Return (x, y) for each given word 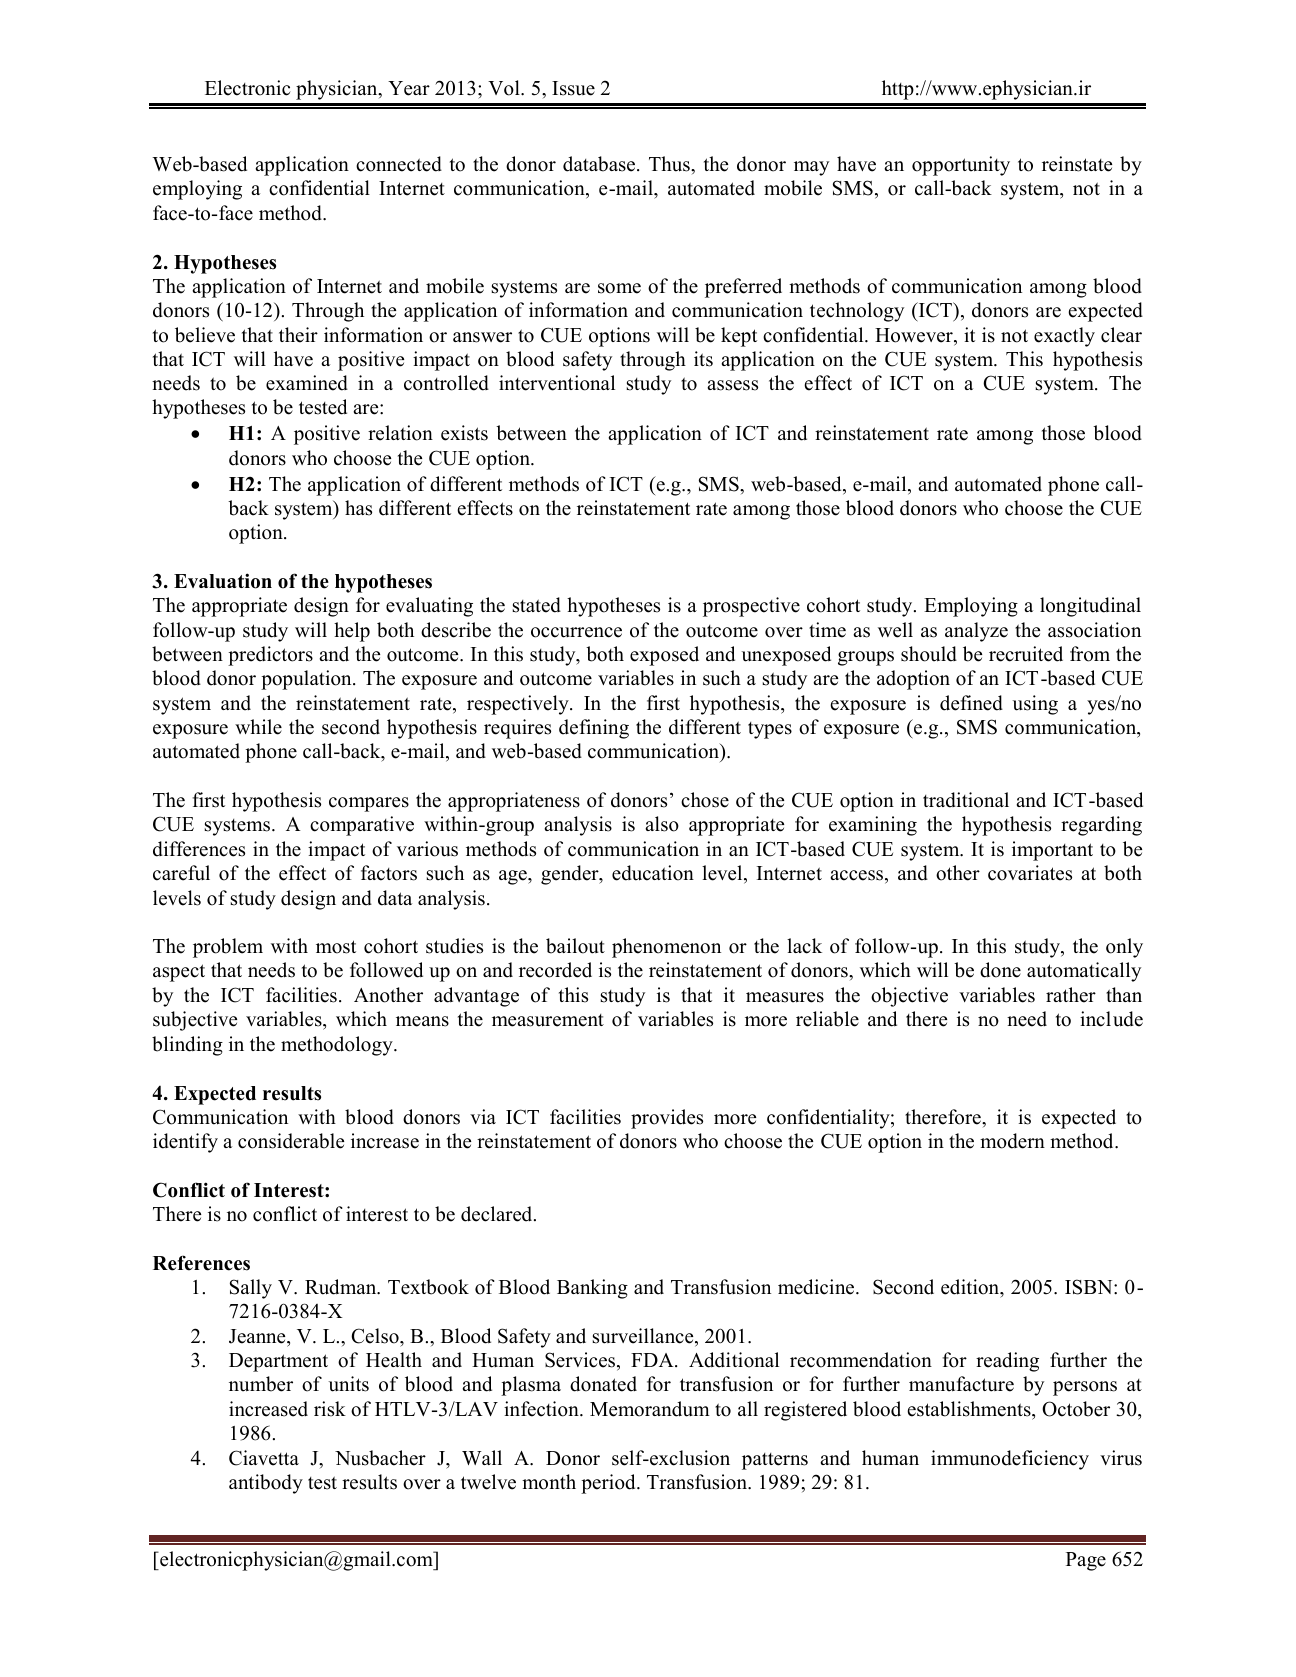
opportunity (961, 166)
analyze (976, 632)
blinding (187, 1046)
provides (667, 1119)
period (609, 1484)
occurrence (576, 632)
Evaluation (223, 581)
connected (399, 164)
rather (1071, 995)
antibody (266, 1484)
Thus (670, 164)
